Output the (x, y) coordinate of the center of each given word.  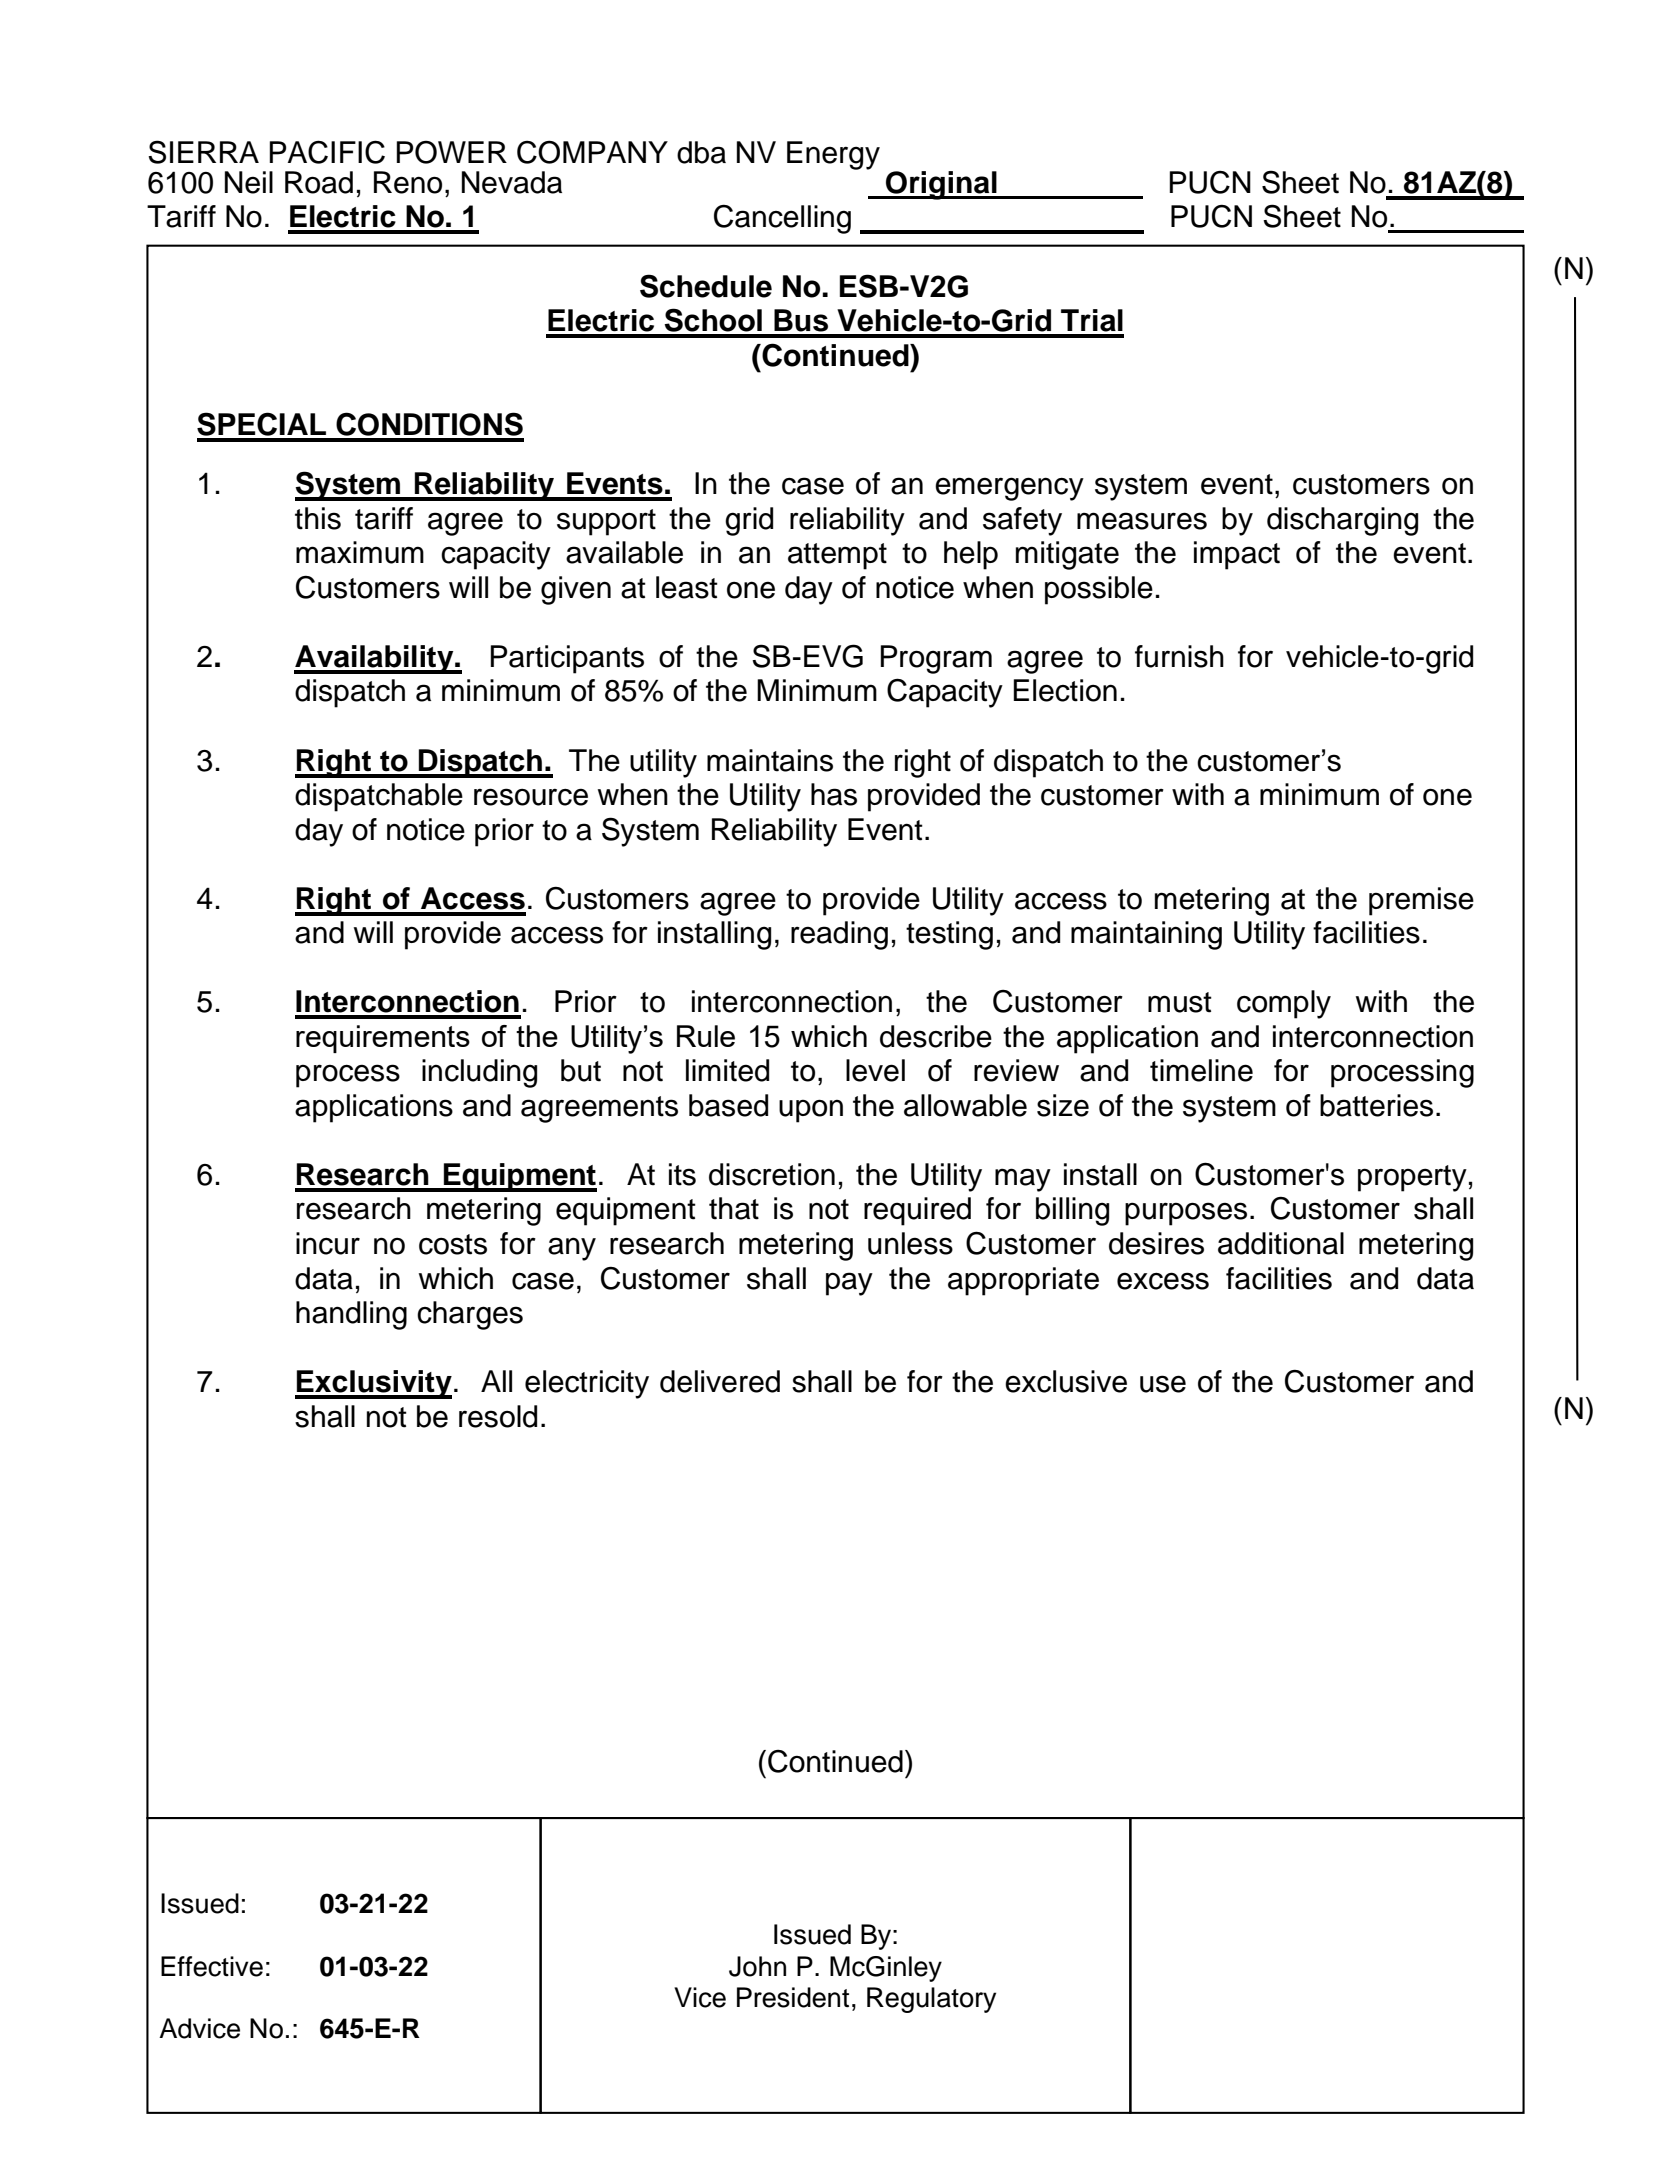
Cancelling (782, 219)
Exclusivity (373, 1384)
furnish (1179, 656)
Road (319, 182)
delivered (720, 1381)
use (1163, 1384)
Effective (212, 1966)
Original (941, 185)
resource (531, 797)
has (834, 794)
